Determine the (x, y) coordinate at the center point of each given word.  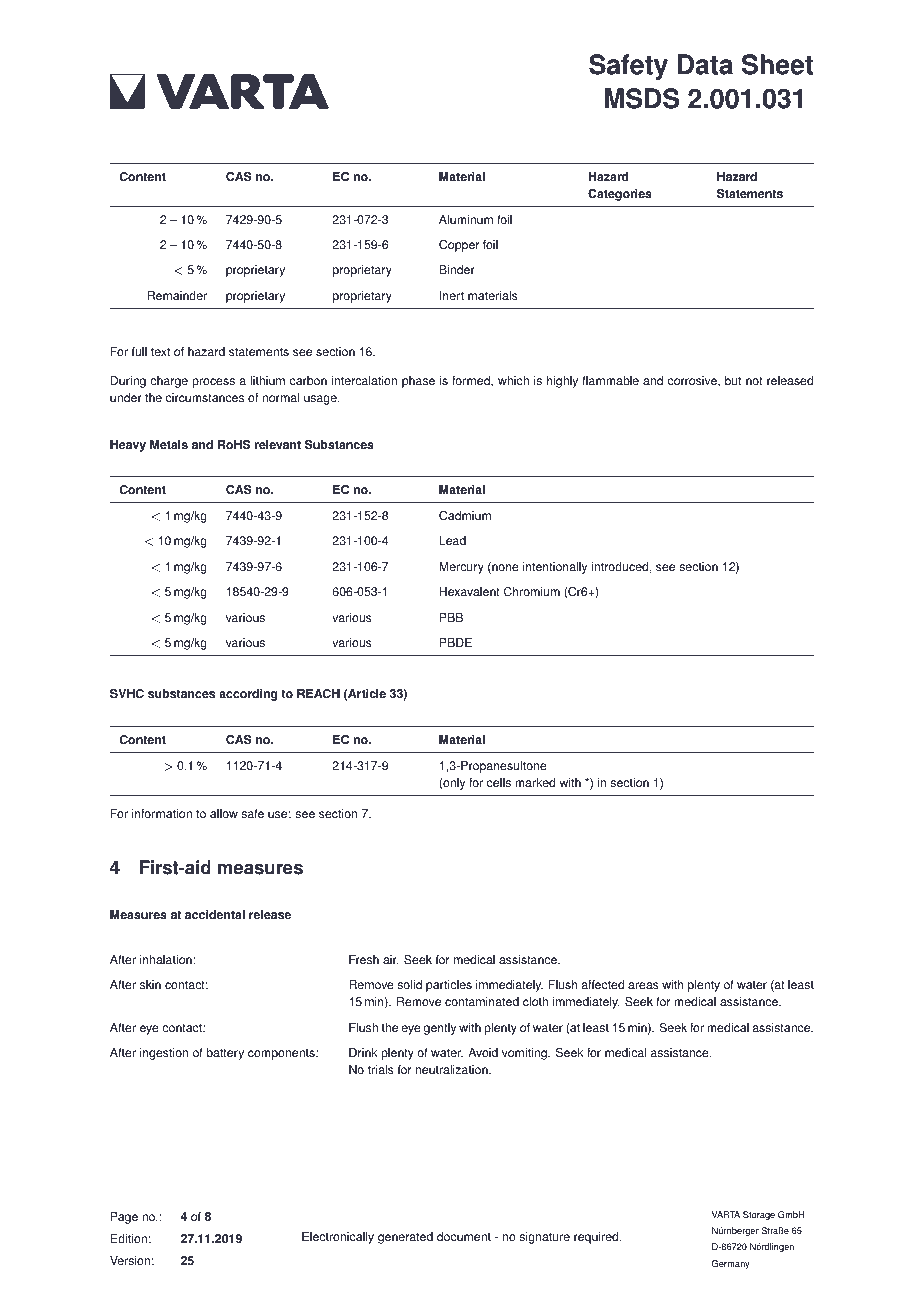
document (464, 1237)
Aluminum (466, 220)
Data (705, 64)
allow (224, 814)
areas (643, 986)
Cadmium (465, 516)
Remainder (177, 296)
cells (499, 783)
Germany (731, 1264)
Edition (129, 1239)
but (733, 381)
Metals (169, 445)
